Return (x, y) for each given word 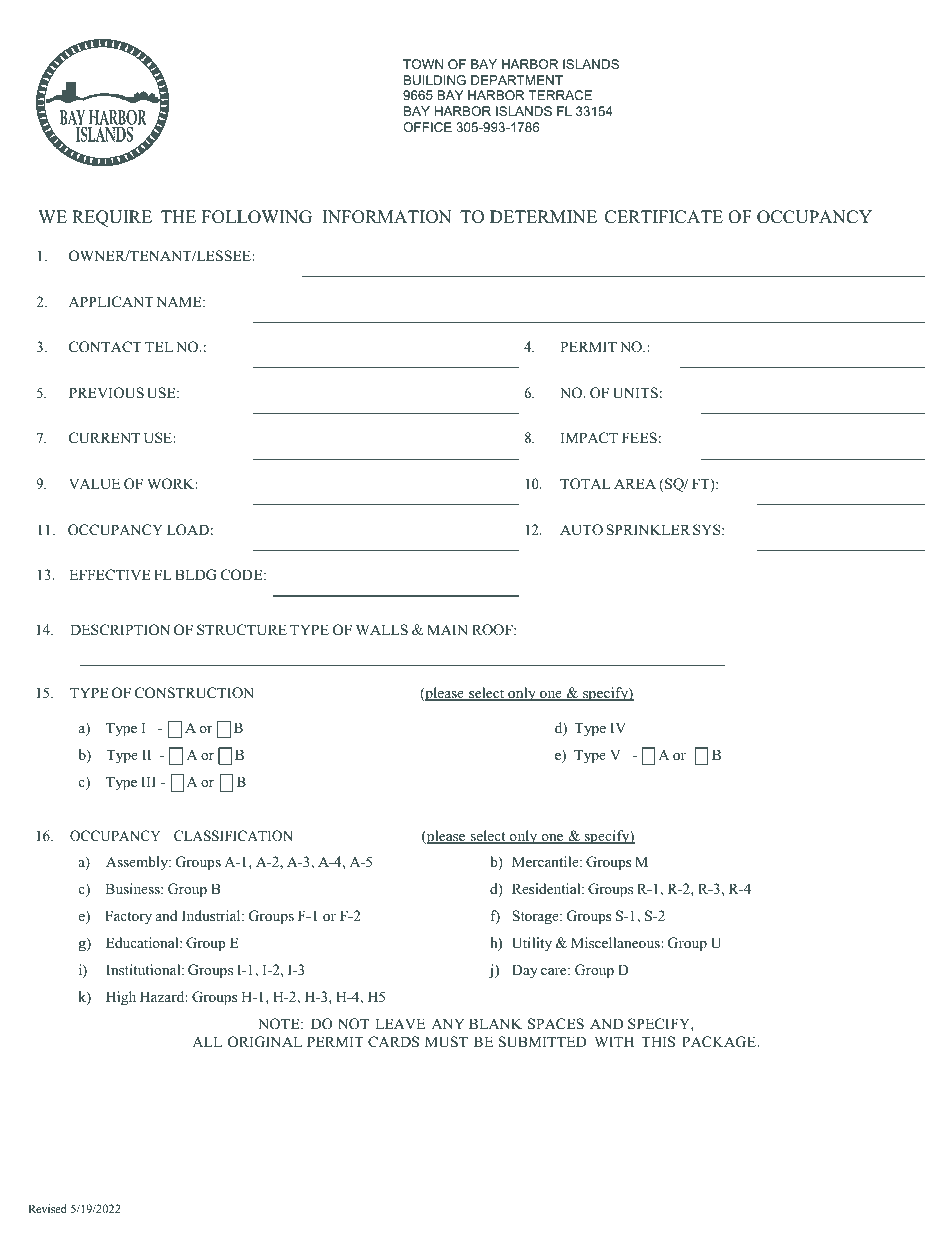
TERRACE (560, 95)
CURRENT (104, 438)
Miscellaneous (616, 942)
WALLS (382, 630)
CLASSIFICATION (233, 836)
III (148, 781)
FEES (639, 438)
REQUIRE (112, 218)
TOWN (423, 64)
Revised (47, 1208)
